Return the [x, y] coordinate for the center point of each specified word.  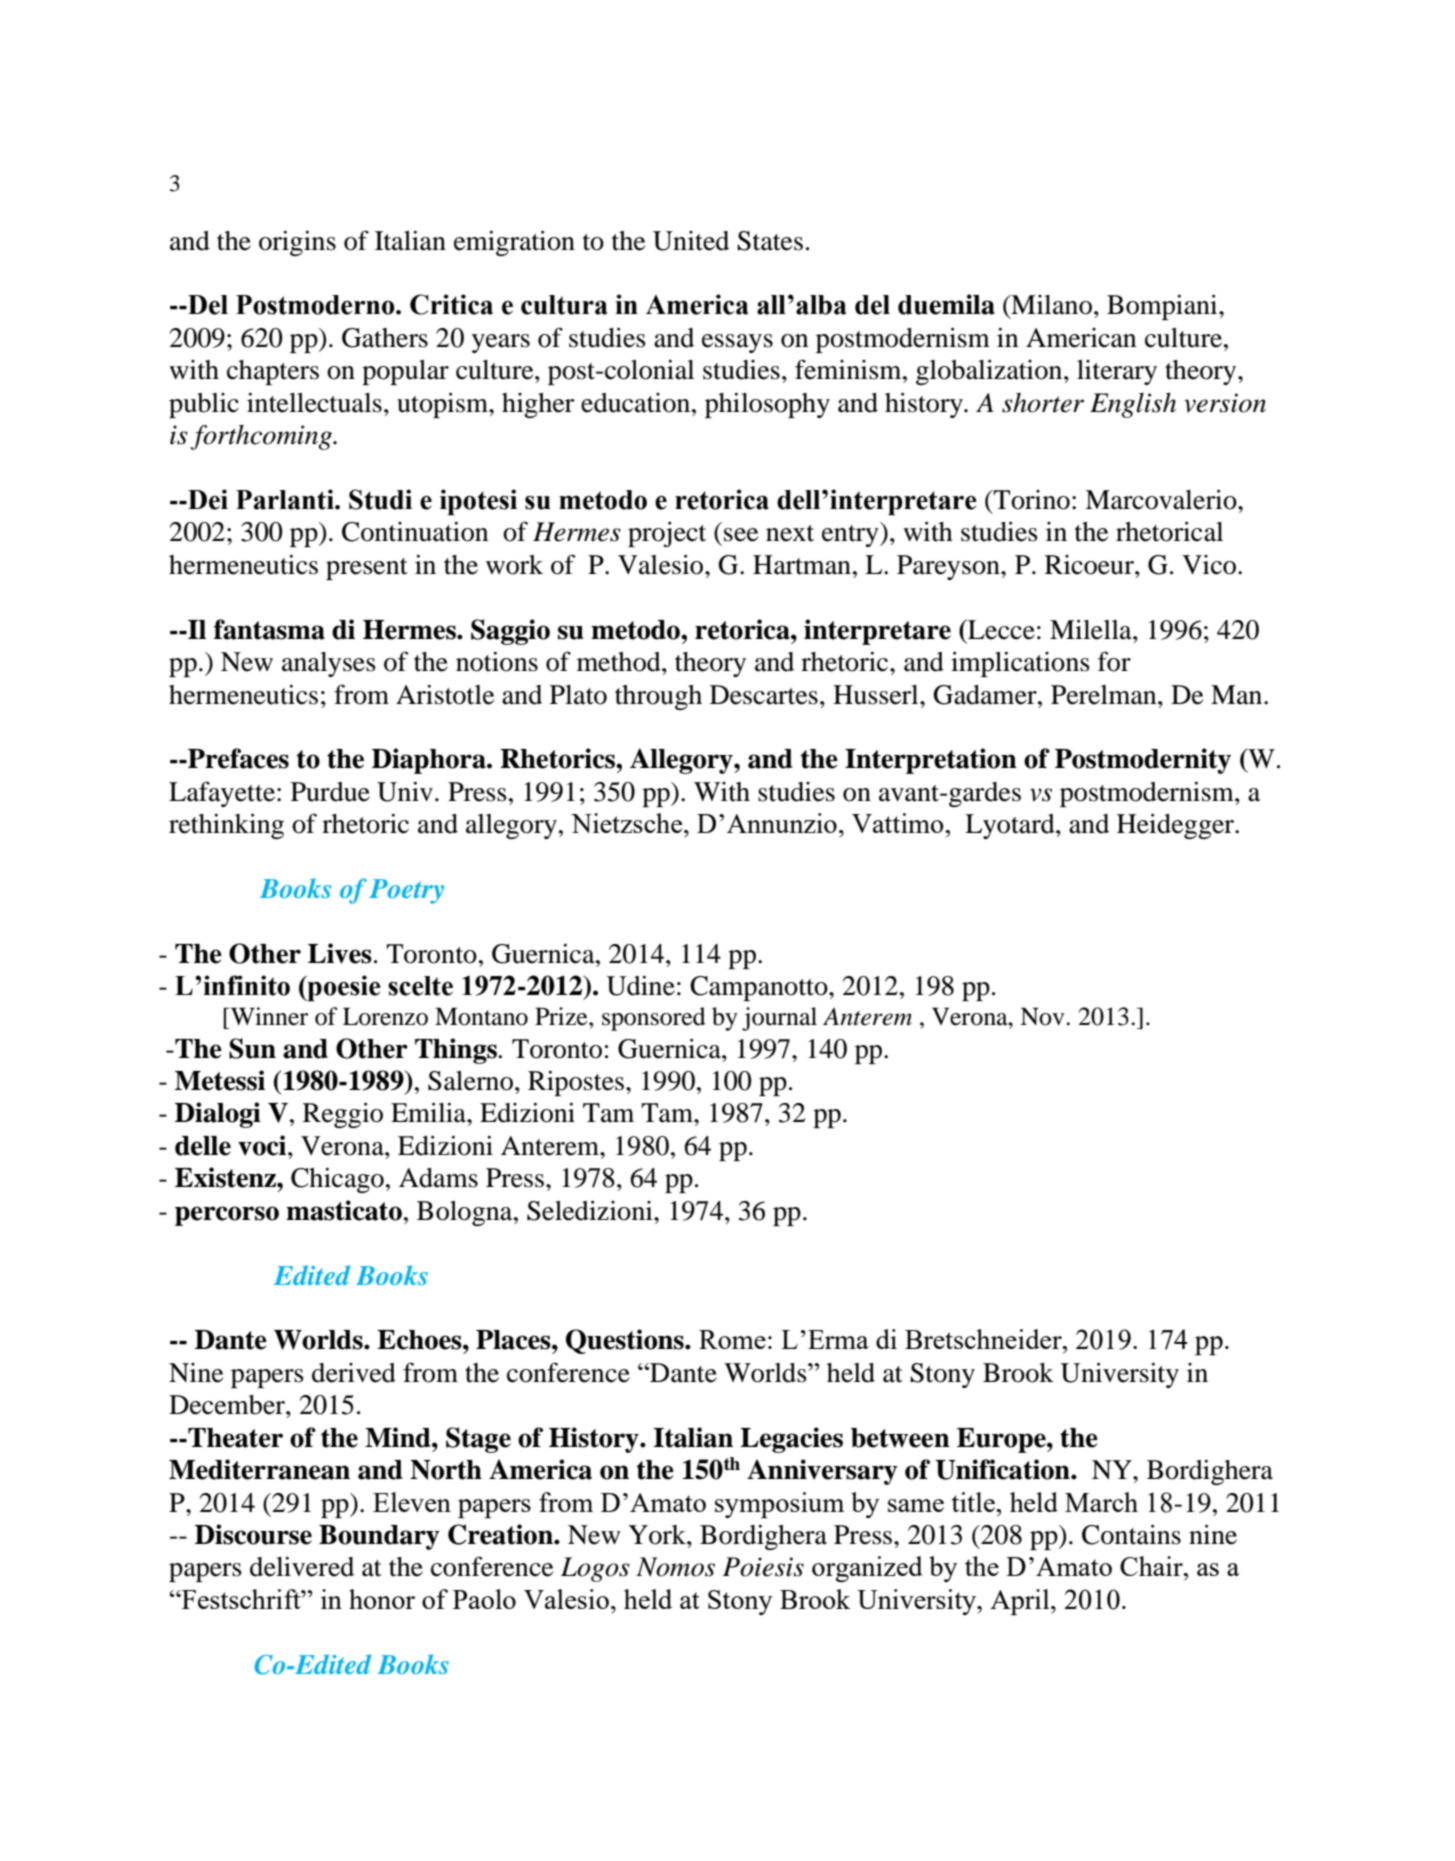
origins [297, 243]
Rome [732, 1339]
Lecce [1000, 629]
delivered [302, 1566]
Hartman [802, 565]
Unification [1003, 1469]
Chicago [337, 1180]
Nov [1043, 1016]
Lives [340, 953]
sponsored [654, 1019]
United [691, 241]
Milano [1050, 305]
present [367, 569]
